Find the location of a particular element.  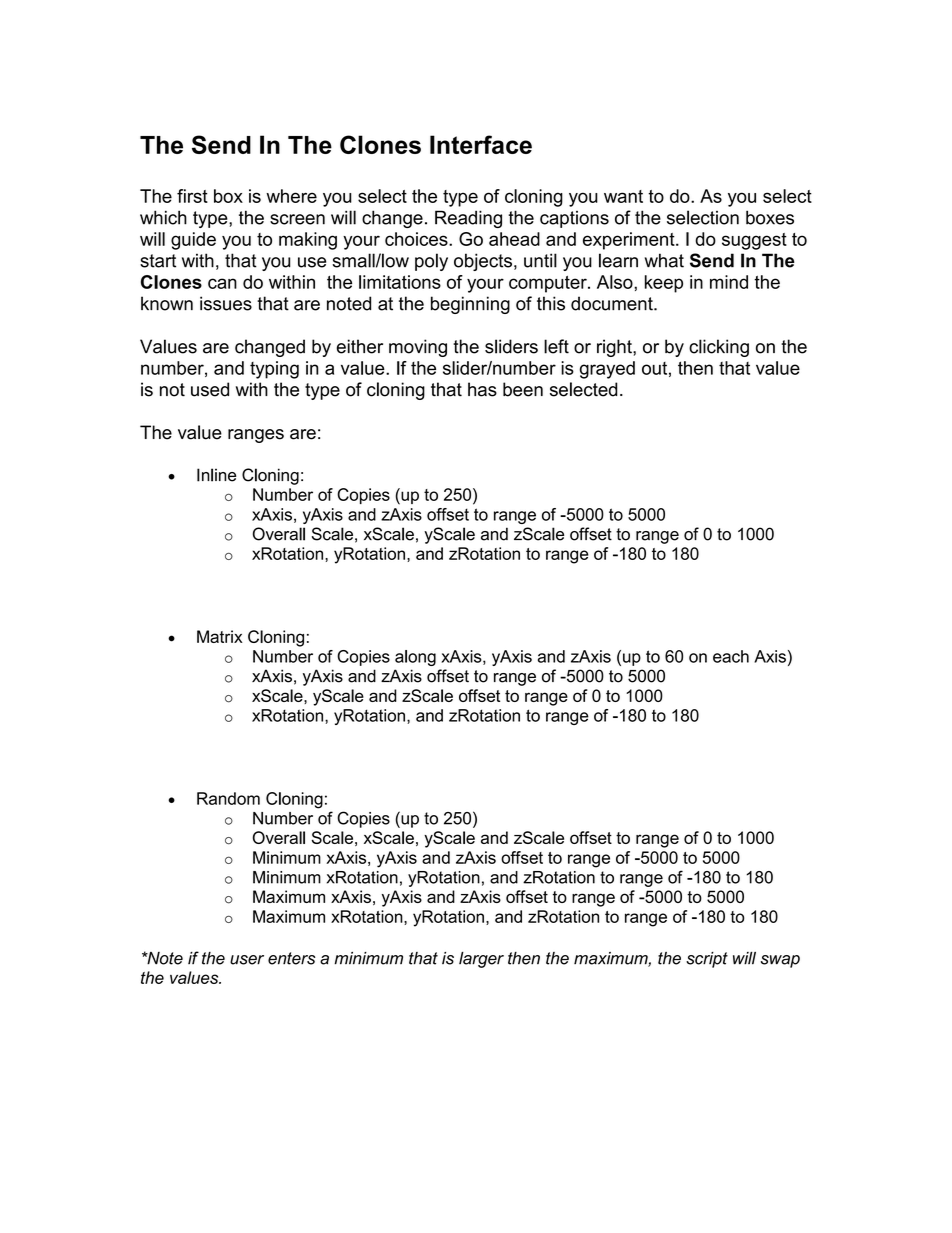

each is located at coordinates (731, 656).
